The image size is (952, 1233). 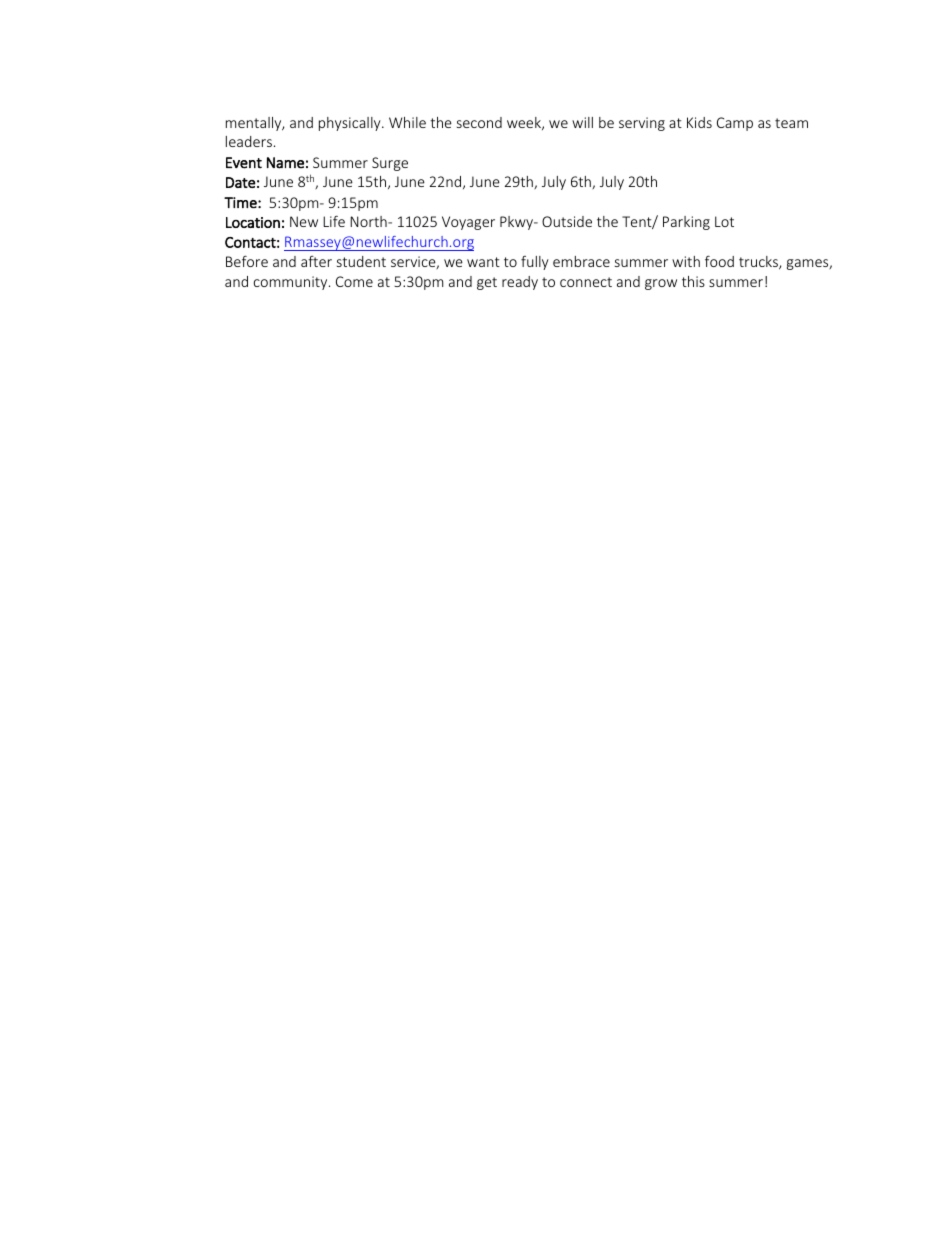 What do you see at coordinates (253, 222) in the document?
I see `Location` at bounding box center [253, 222].
